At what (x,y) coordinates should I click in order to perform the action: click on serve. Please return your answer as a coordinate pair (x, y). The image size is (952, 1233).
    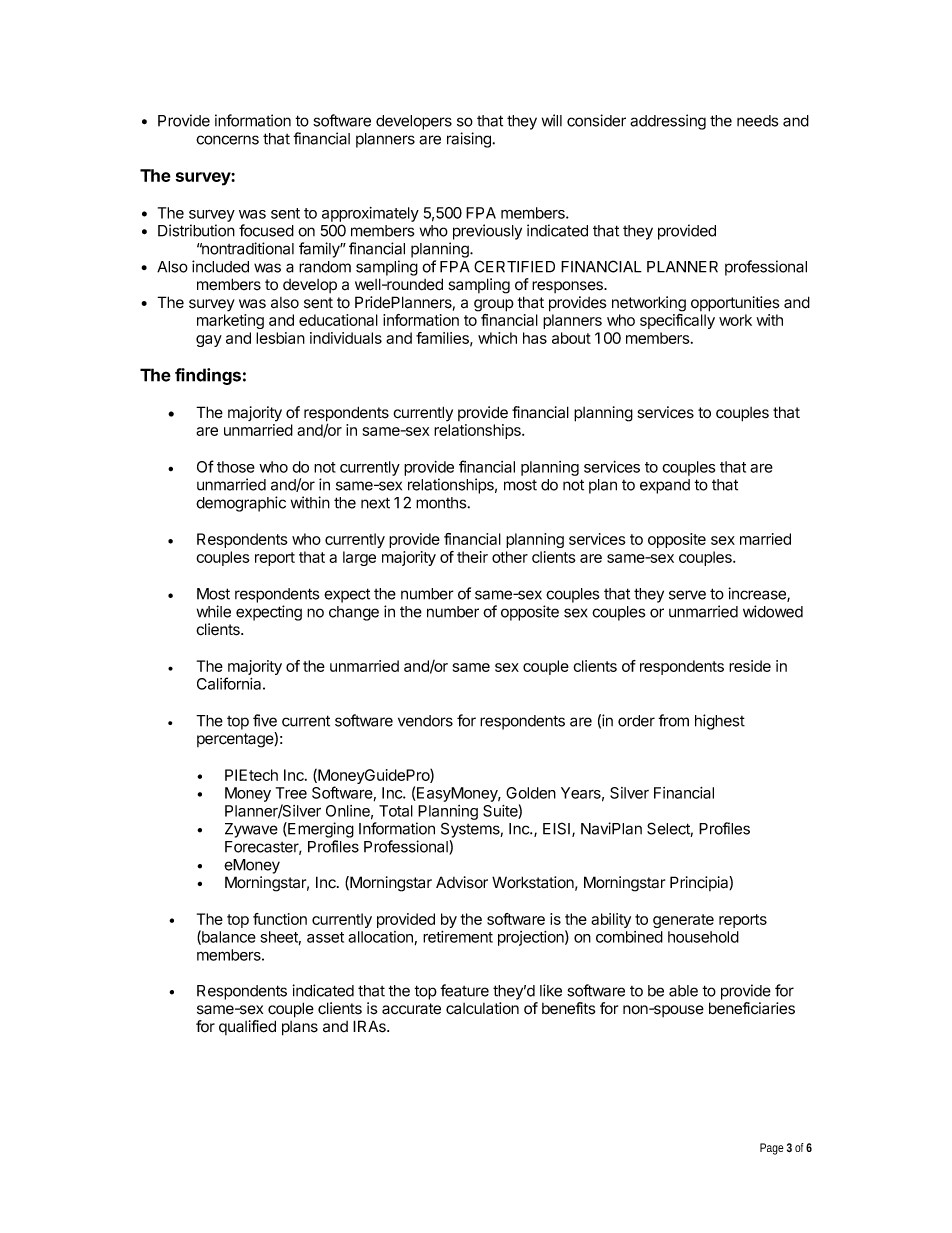
    Looking at the image, I should click on (687, 595).
